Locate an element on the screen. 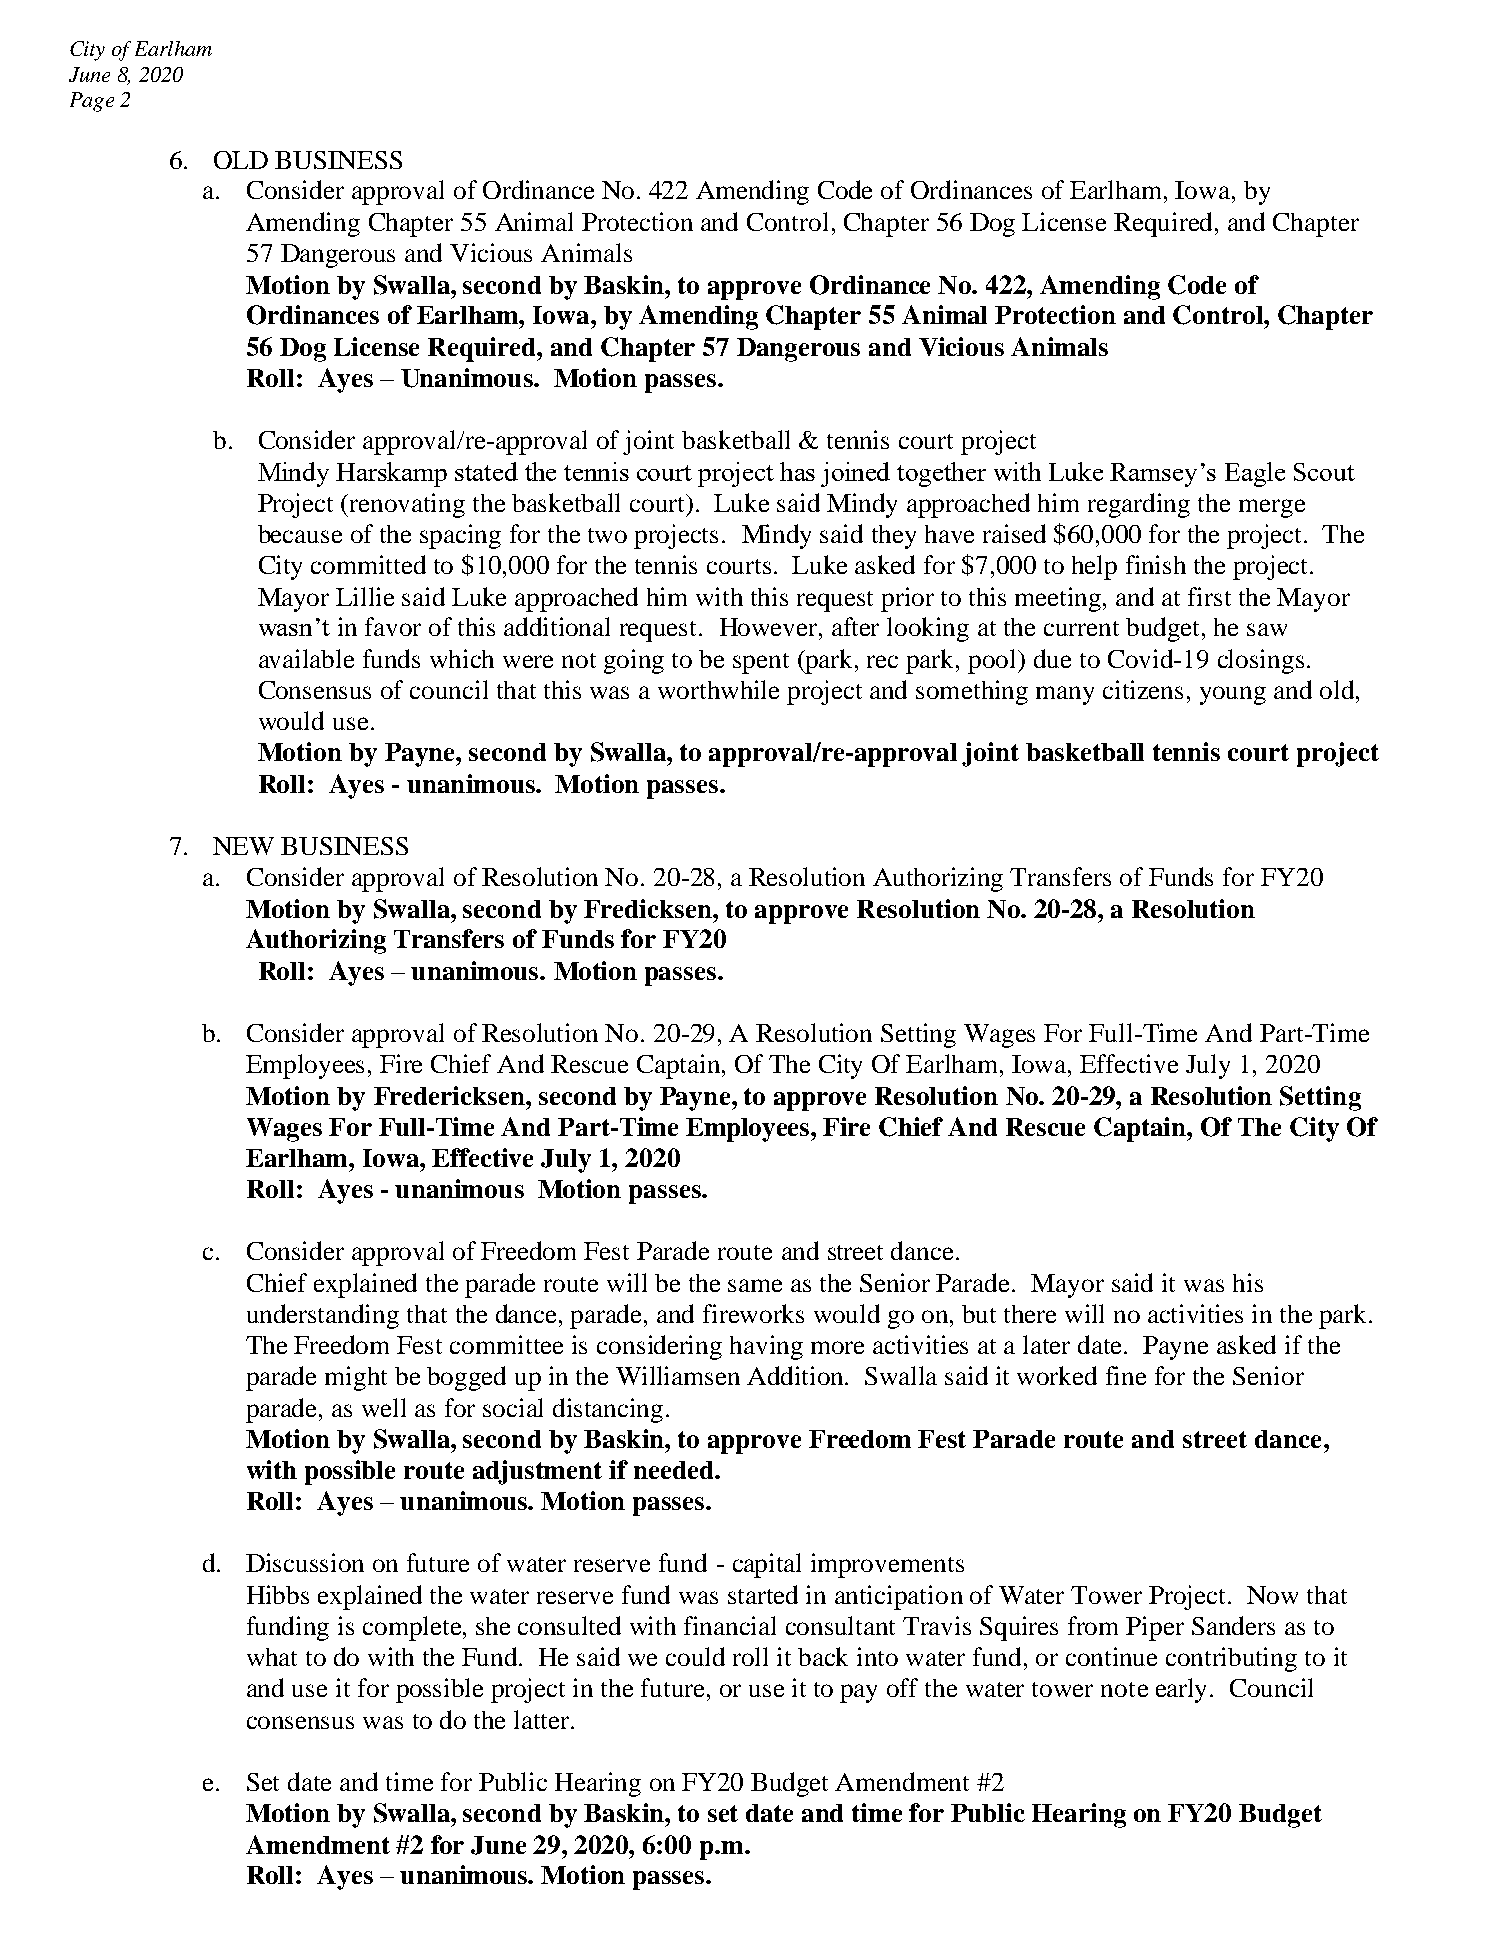 Image resolution: width=1509 pixels, height=1953 pixels. what is located at coordinates (272, 1657).
